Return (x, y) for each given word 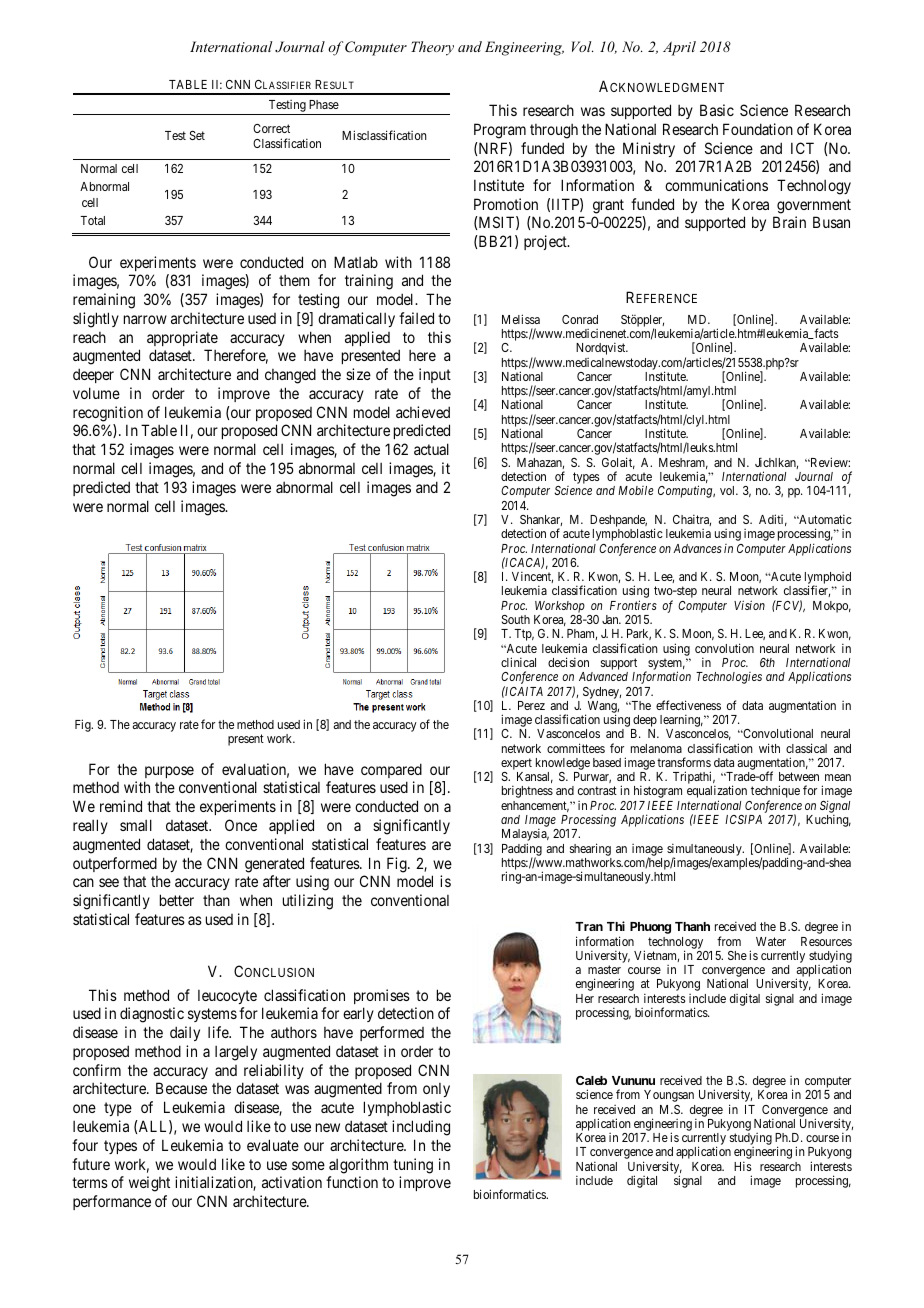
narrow (145, 319)
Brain (789, 222)
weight (149, 1184)
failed (416, 318)
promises (382, 996)
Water (771, 941)
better (177, 900)
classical (806, 748)
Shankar (541, 520)
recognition (108, 414)
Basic (717, 110)
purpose (169, 772)
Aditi (773, 520)
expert (516, 765)
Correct (271, 128)
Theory (432, 48)
